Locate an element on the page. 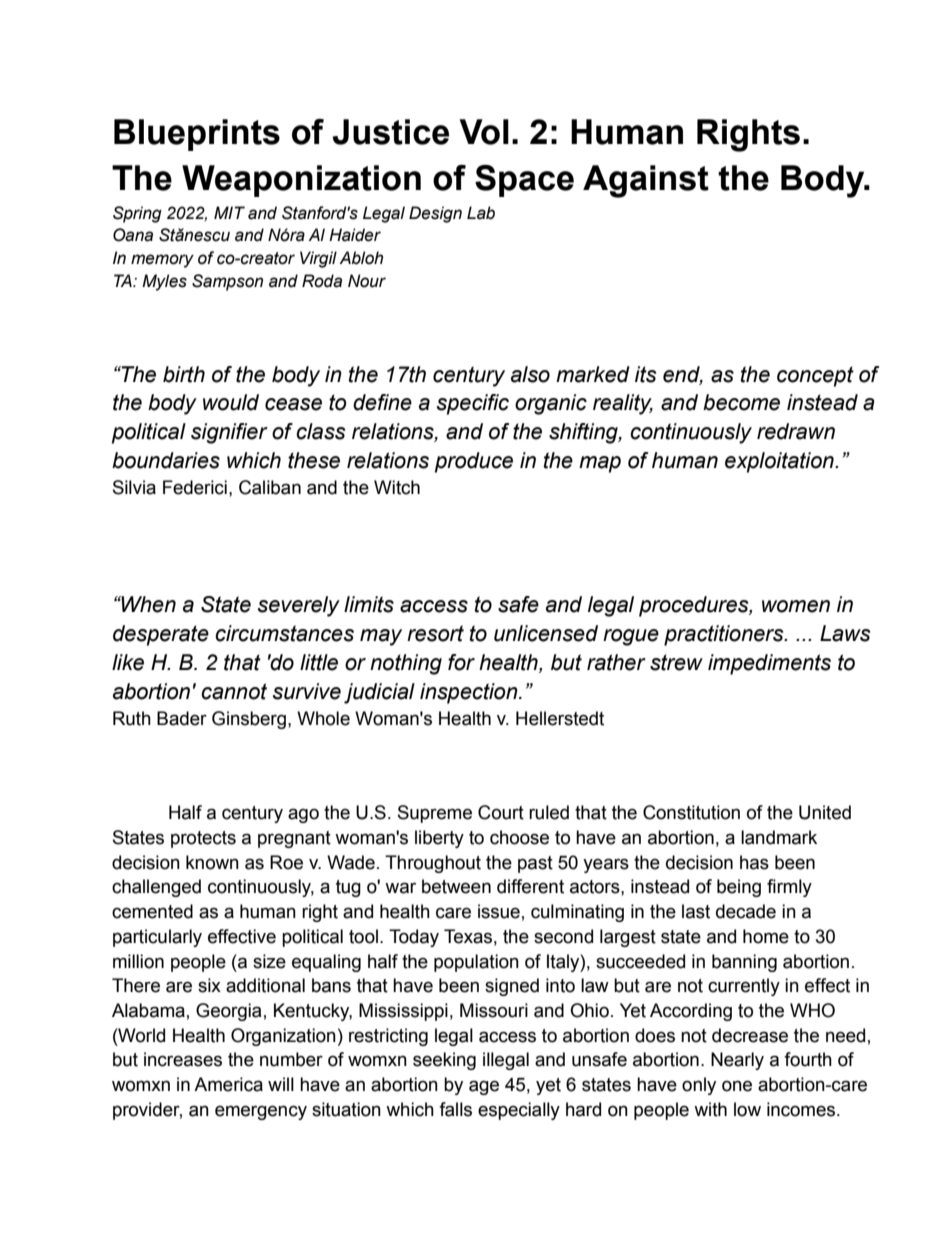 The height and width of the document is (1233, 952). desperate is located at coordinates (161, 635).
